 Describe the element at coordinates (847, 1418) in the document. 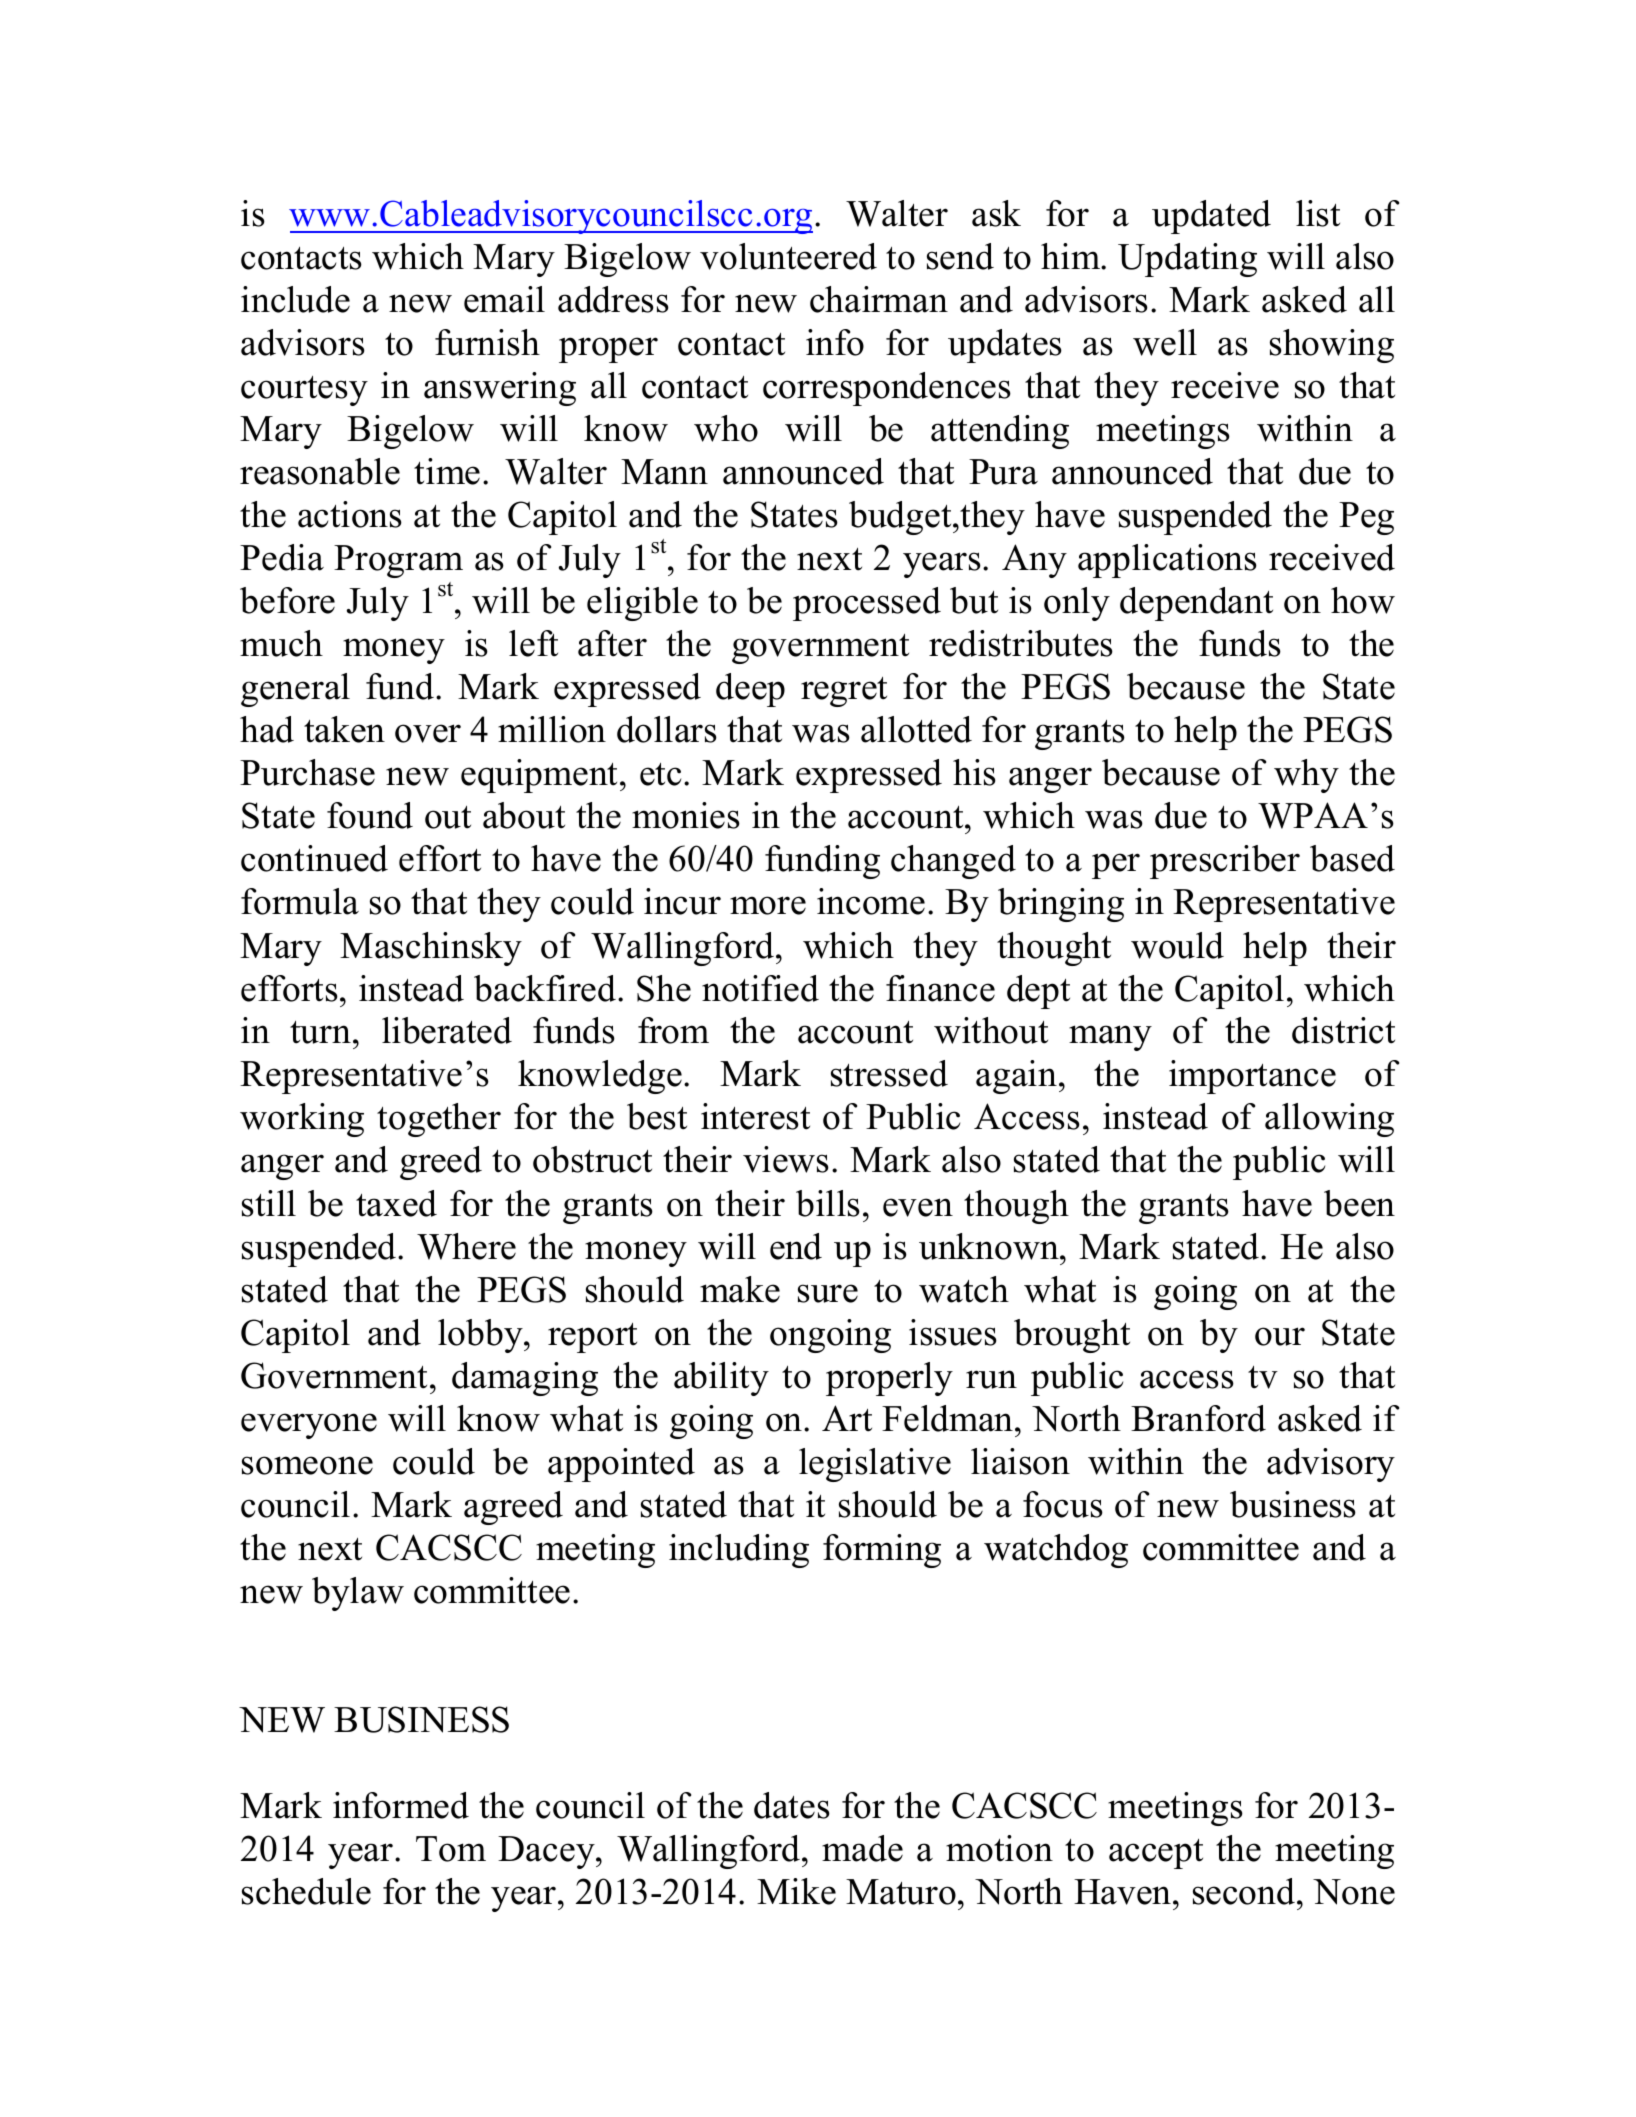

I see `Art` at that location.
